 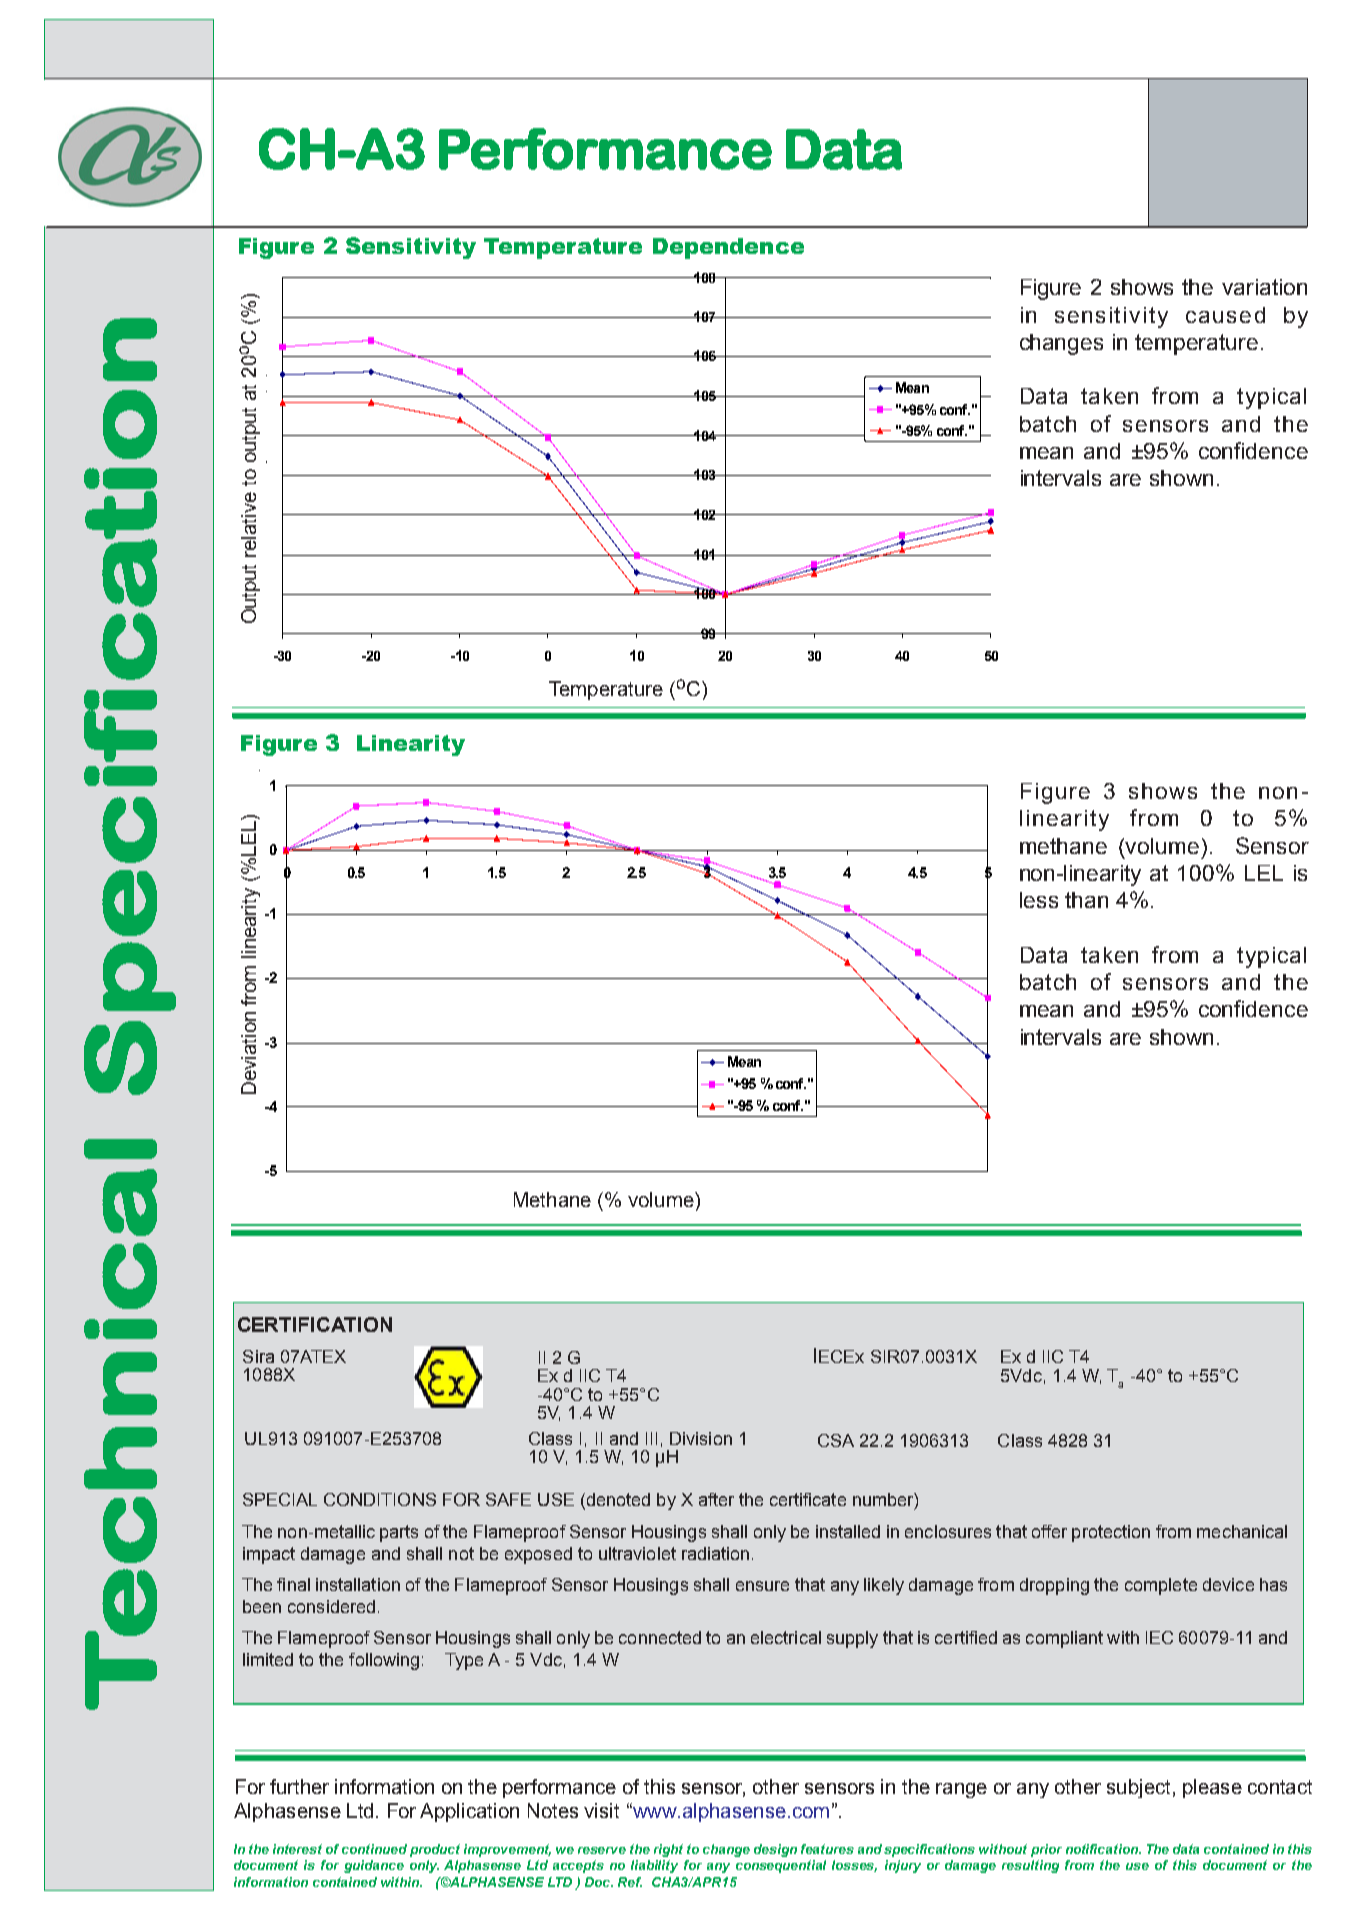 What do you see at coordinates (775, 1850) in the page?
I see `design` at bounding box center [775, 1850].
